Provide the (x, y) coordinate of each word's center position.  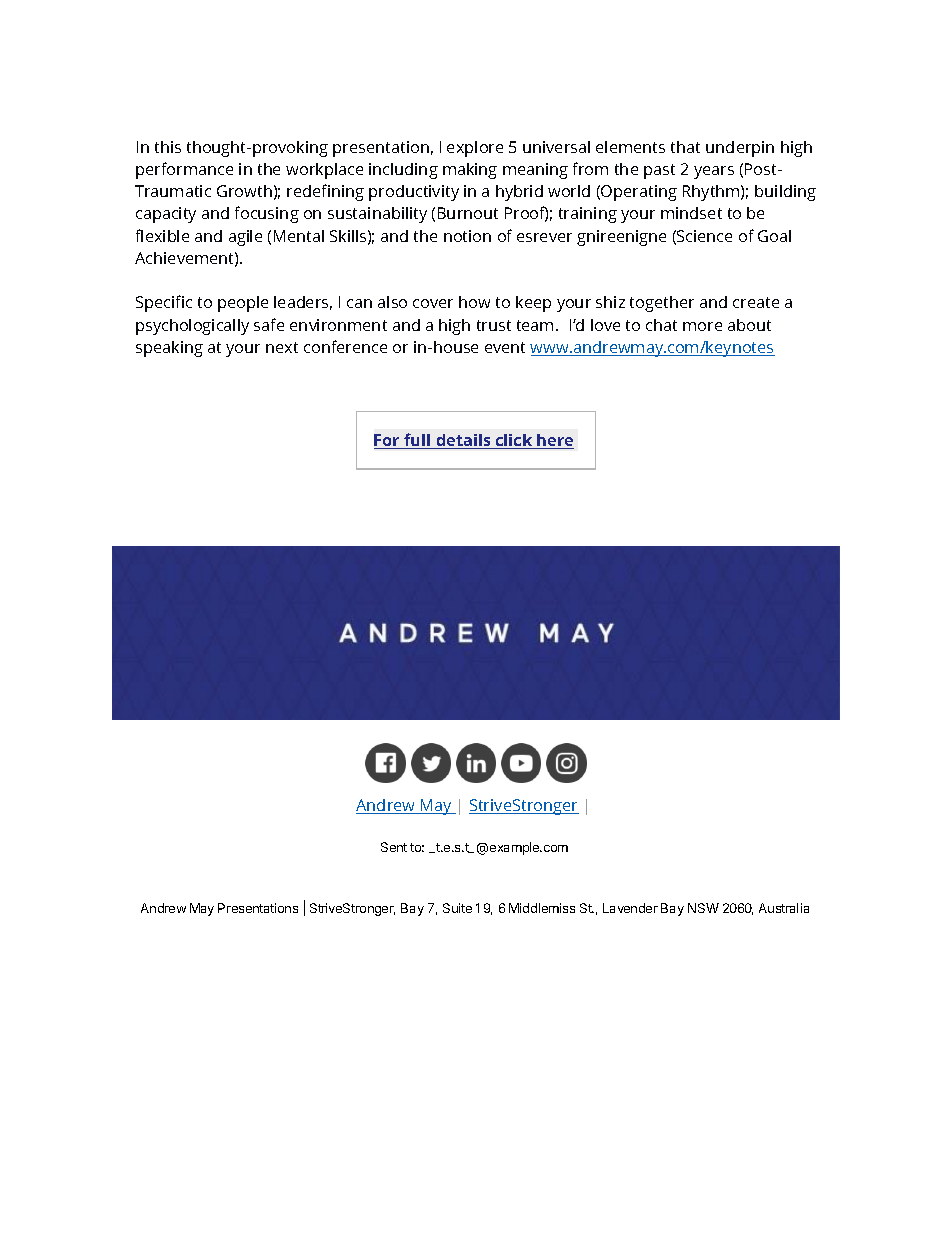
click (514, 441)
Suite (457, 908)
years (714, 172)
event (505, 347)
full (417, 441)
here (554, 441)
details (463, 441)
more (702, 326)
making (470, 171)
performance (184, 170)
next (282, 347)
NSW (703, 908)
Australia (784, 908)
